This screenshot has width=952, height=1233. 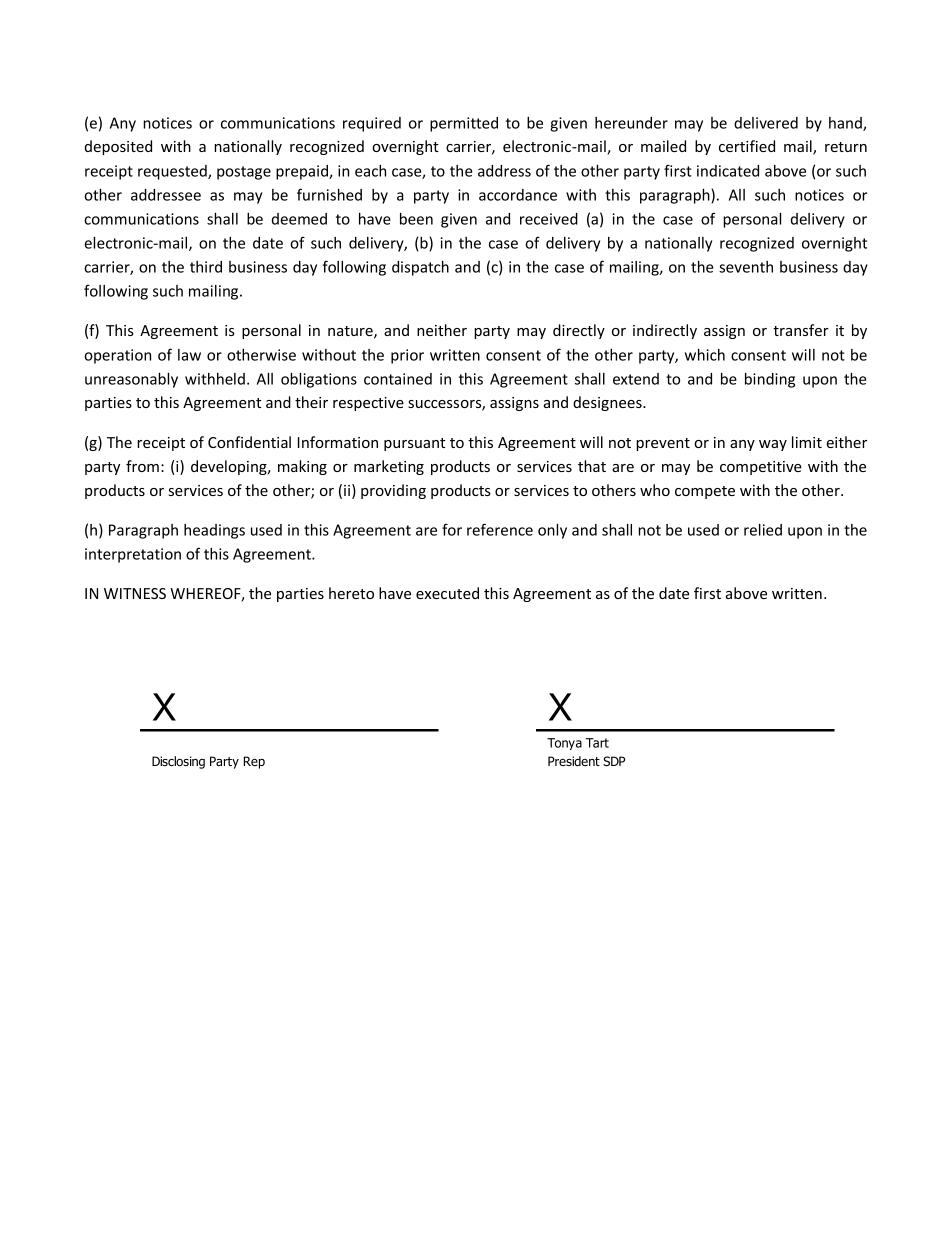 What do you see at coordinates (414, 444) in the screenshot?
I see `pursuant` at bounding box center [414, 444].
